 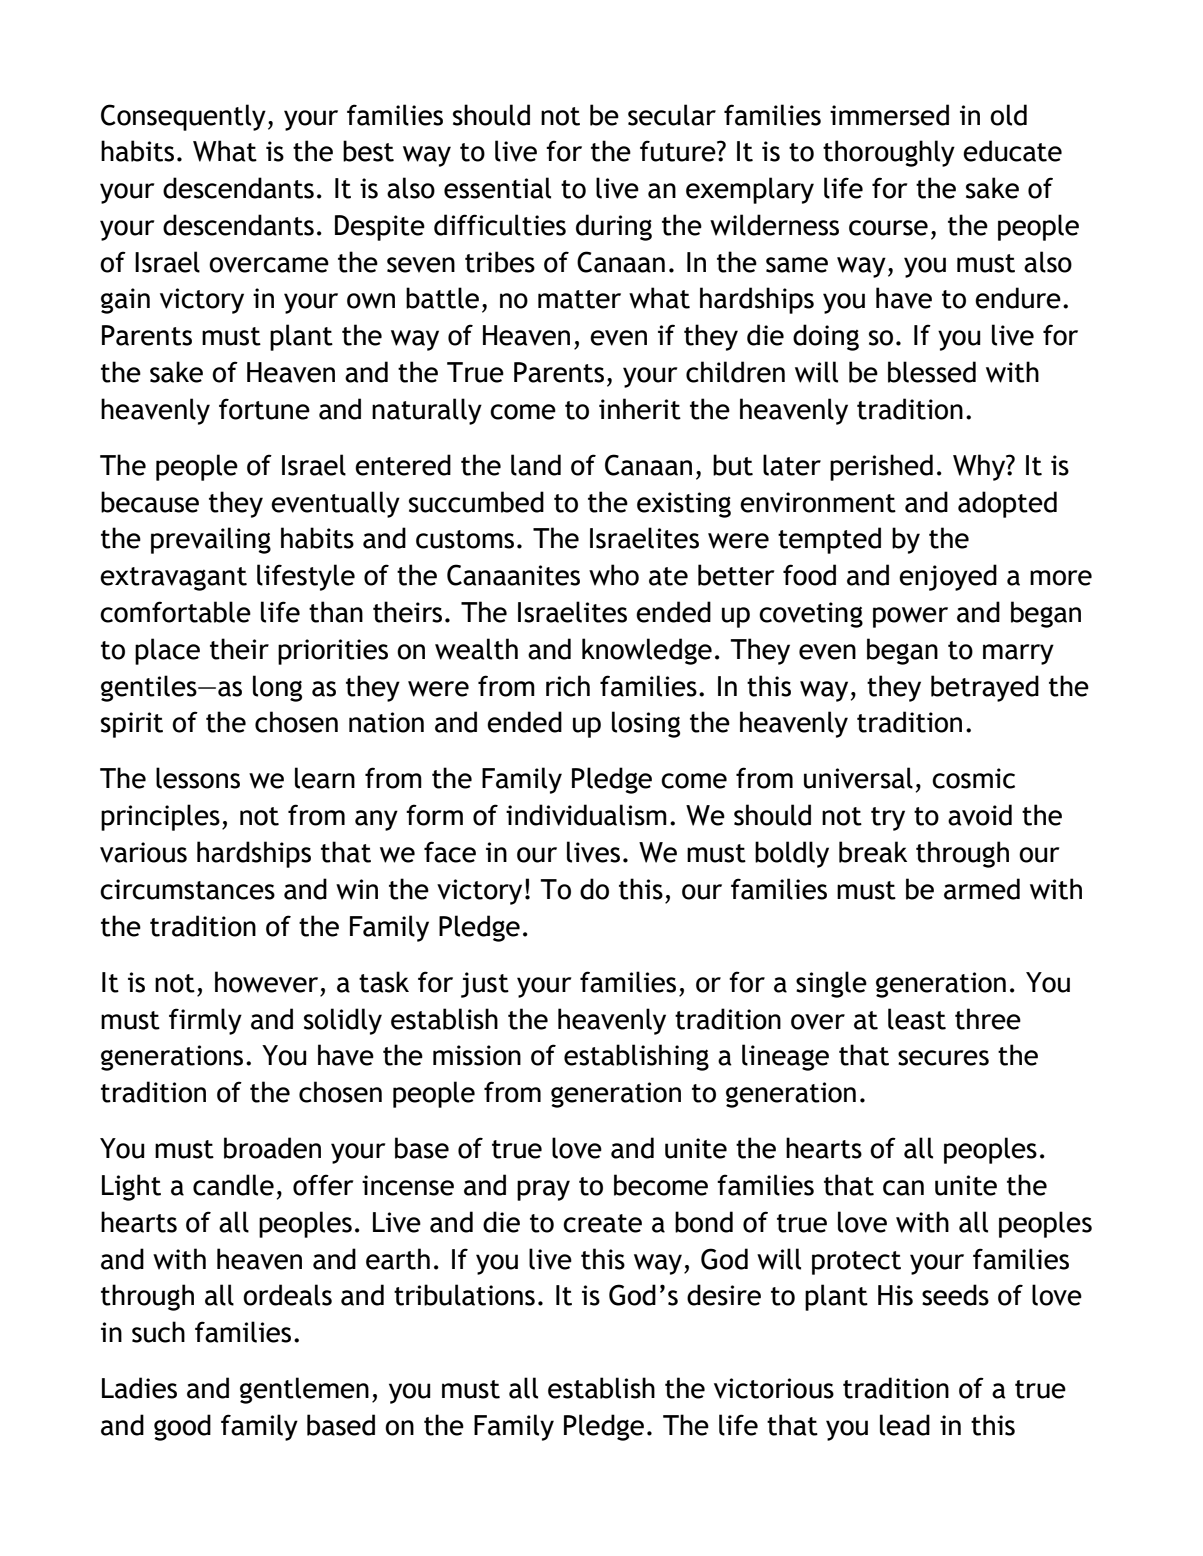 I want to click on cosmic, so click(x=973, y=778).
